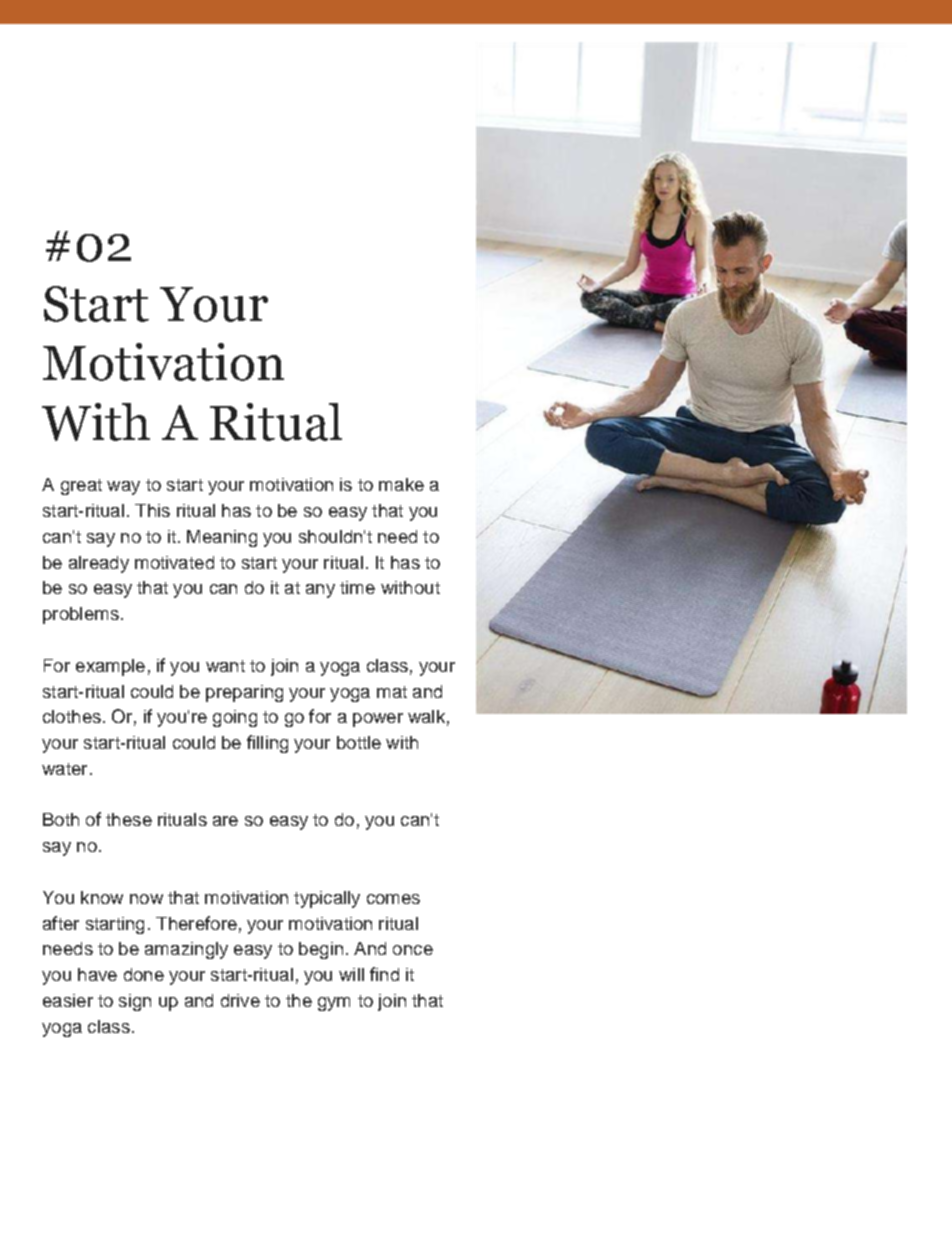 The image size is (952, 1233). What do you see at coordinates (222, 538) in the image?
I see `Meaning` at bounding box center [222, 538].
